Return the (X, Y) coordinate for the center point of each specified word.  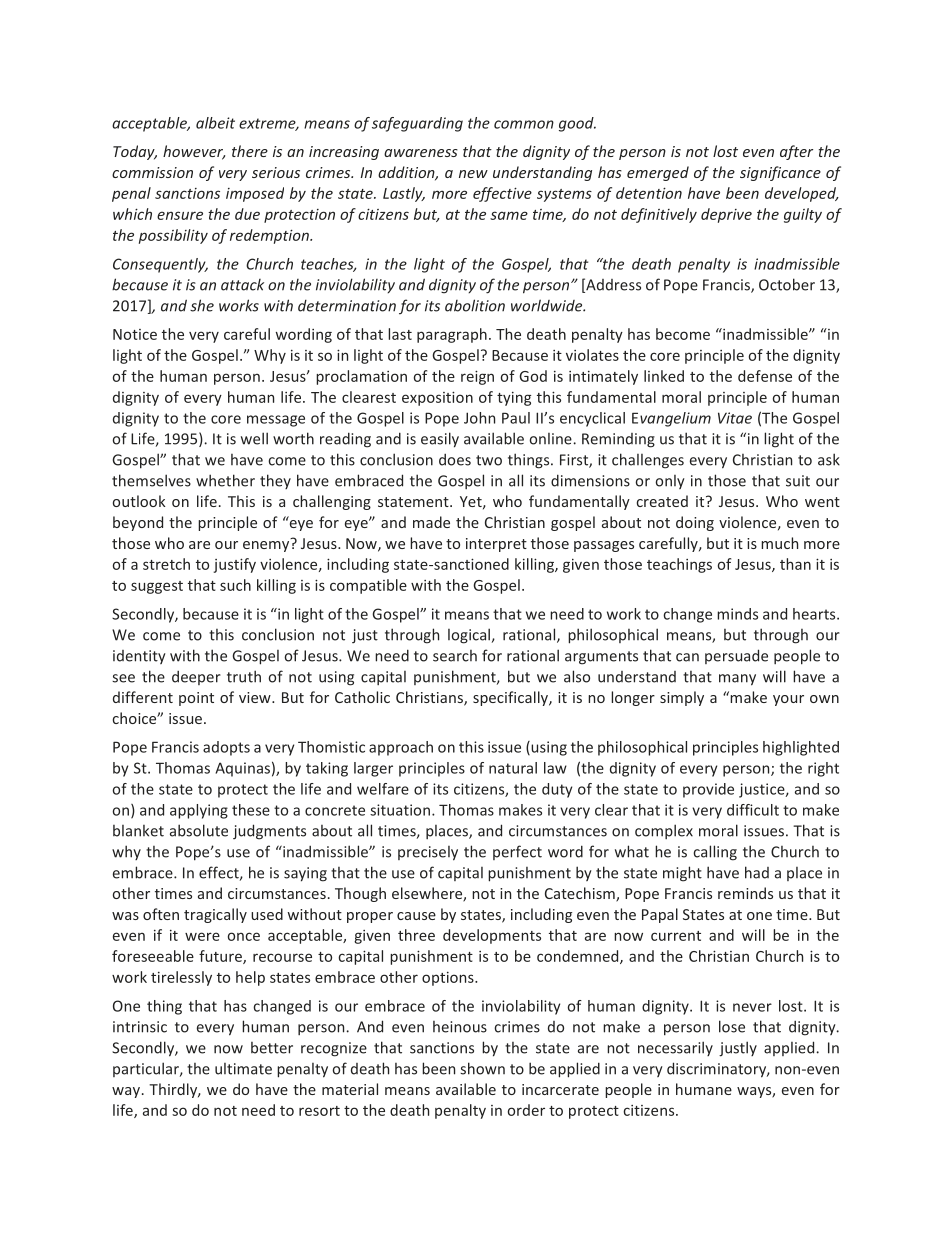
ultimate (243, 1069)
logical (469, 636)
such (235, 585)
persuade (736, 656)
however (194, 152)
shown (482, 1068)
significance (780, 173)
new (473, 174)
